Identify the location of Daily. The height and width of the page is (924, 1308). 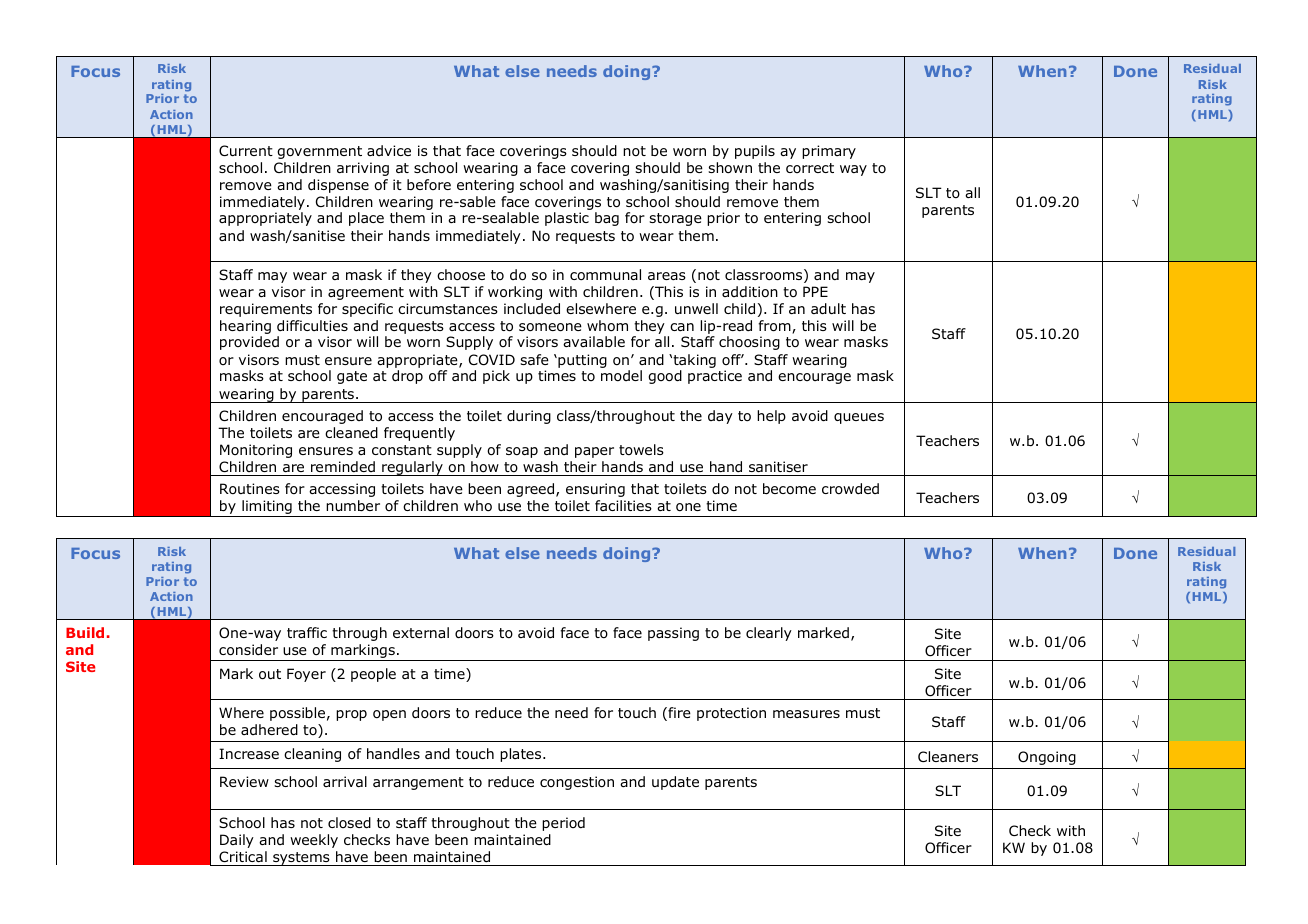
(237, 841).
